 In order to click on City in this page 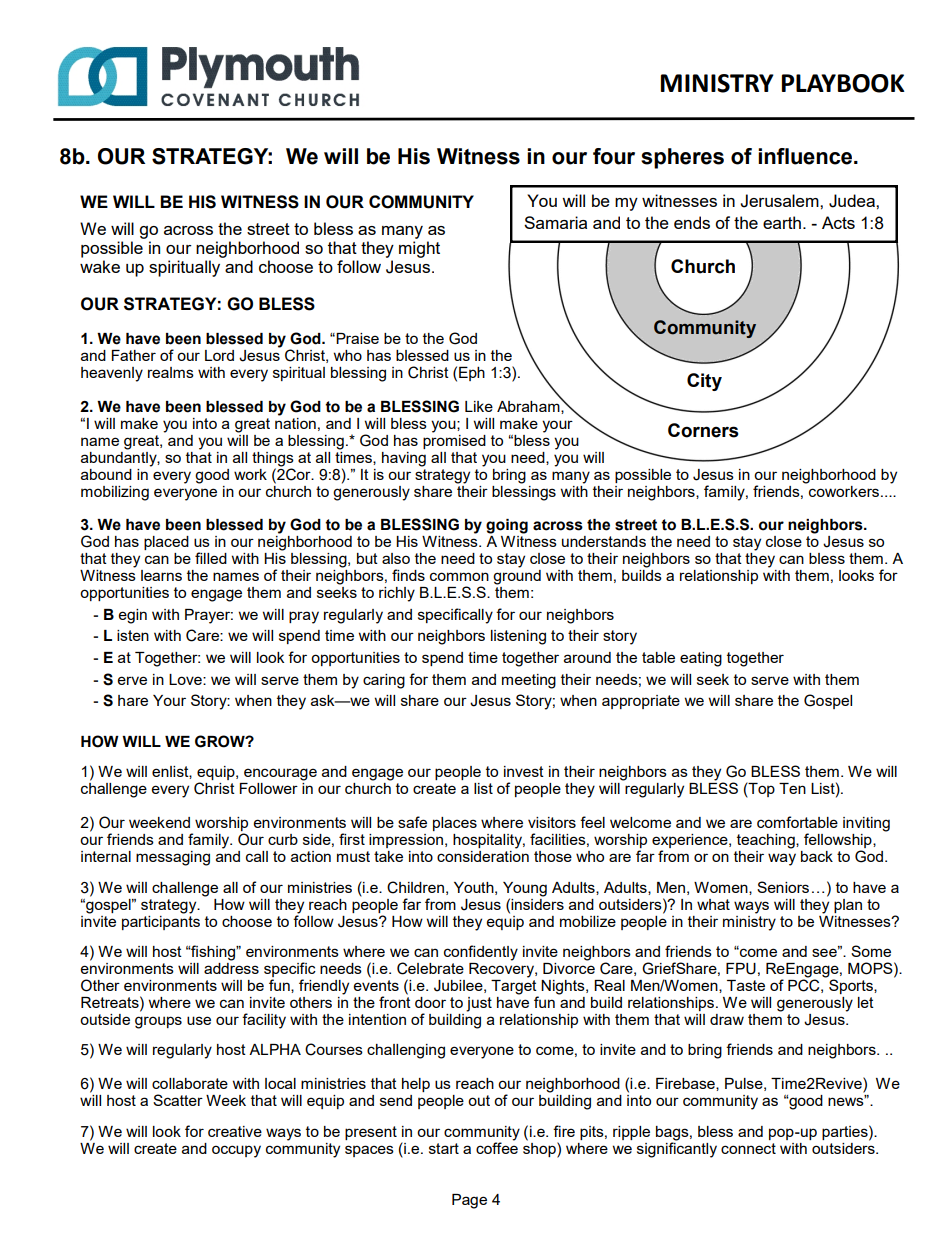, I will do `click(704, 382)`.
